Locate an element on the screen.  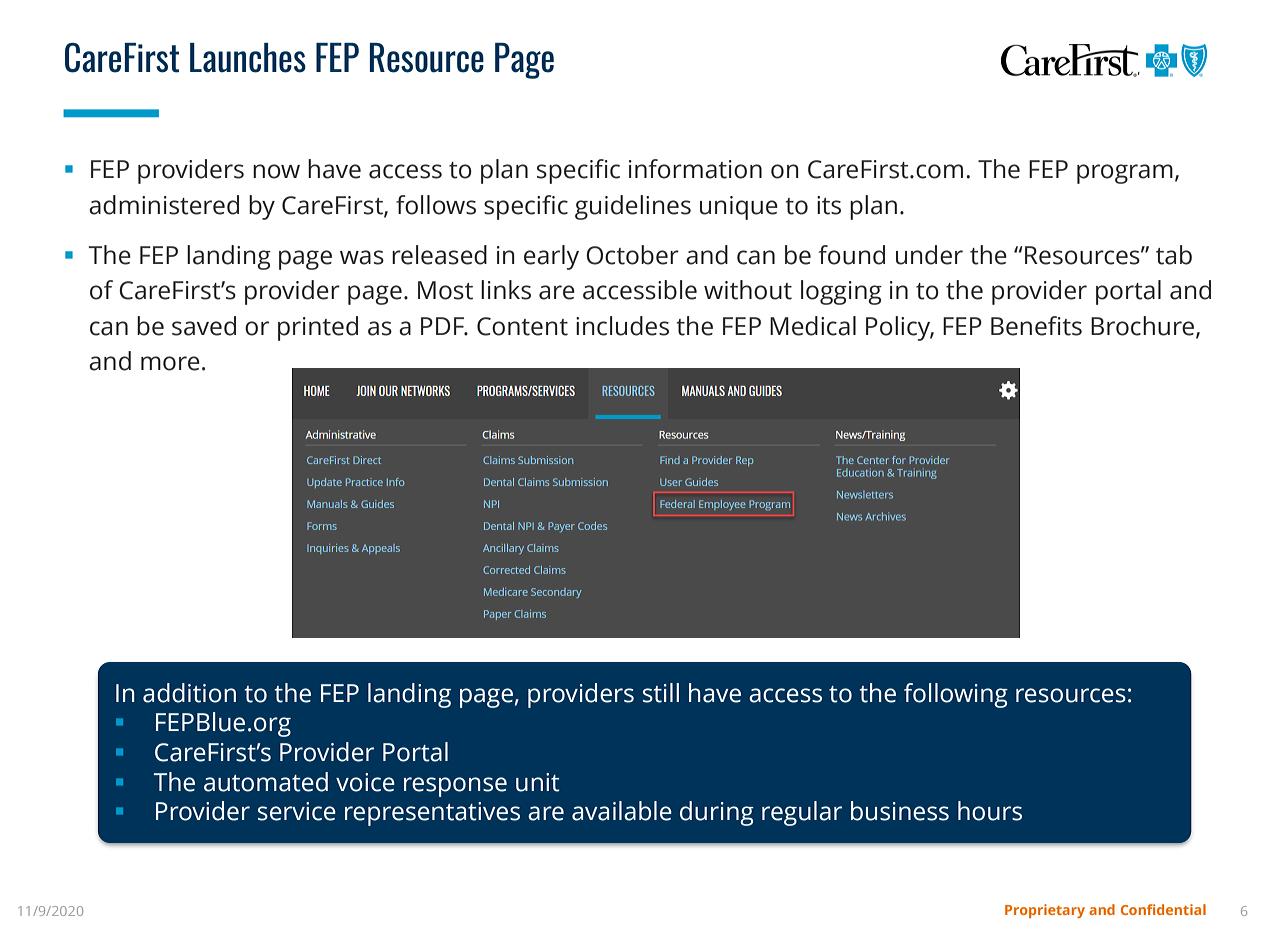
includes is located at coordinates (622, 326).
